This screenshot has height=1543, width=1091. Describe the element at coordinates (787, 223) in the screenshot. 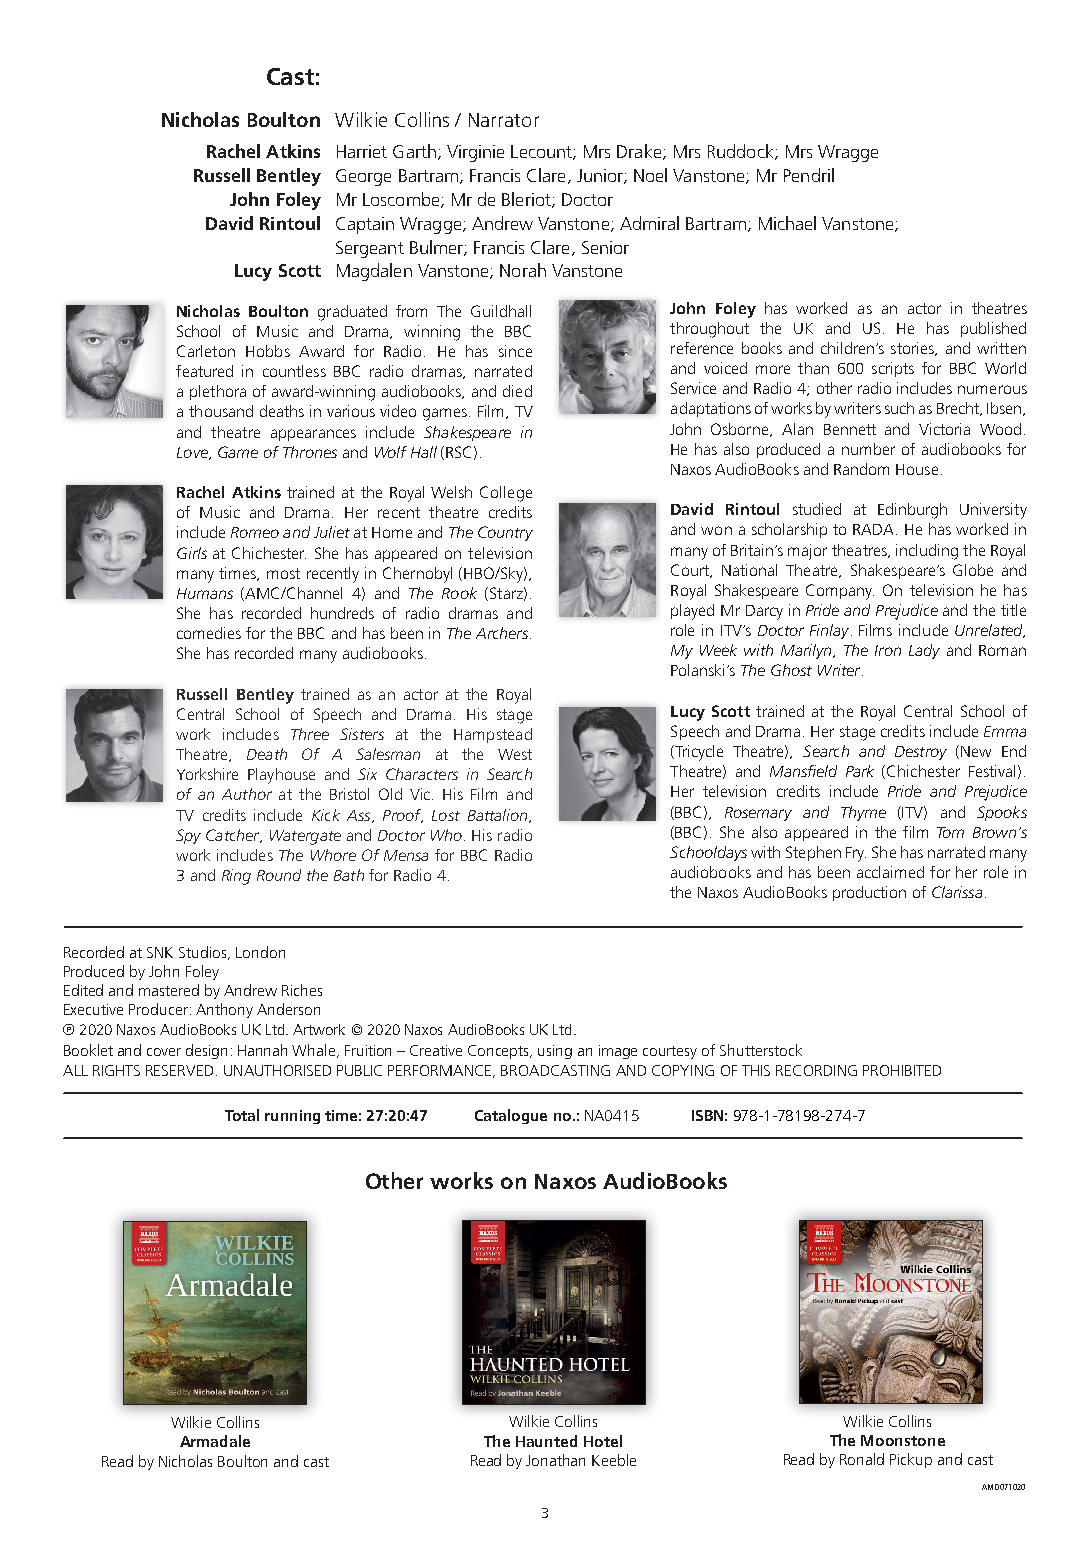

I see `Michael` at that location.
